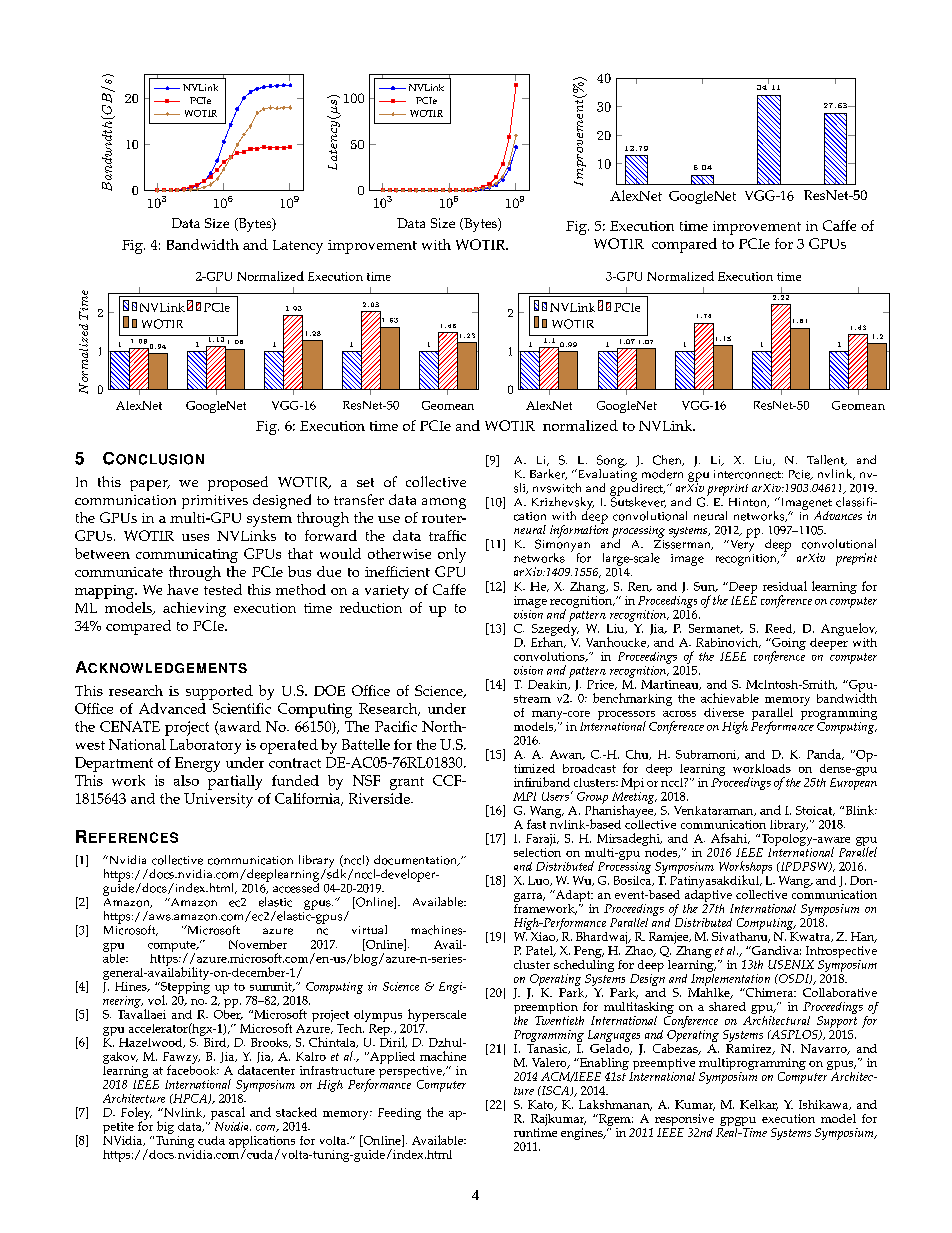 This document has height=1233, width=952. What do you see at coordinates (150, 485) in the document?
I see `paper` at bounding box center [150, 485].
